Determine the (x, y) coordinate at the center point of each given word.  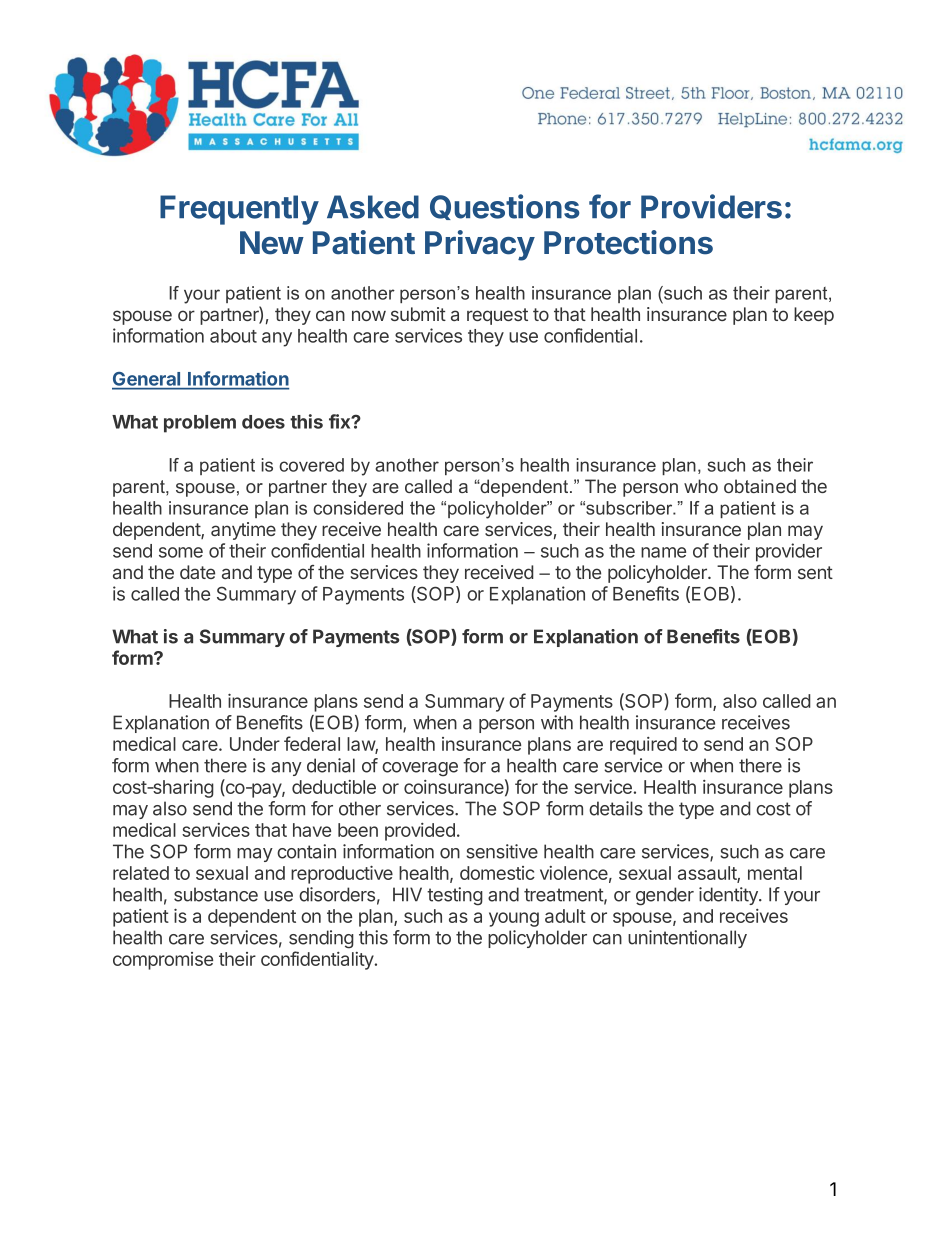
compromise (163, 961)
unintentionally (687, 939)
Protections (628, 242)
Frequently (239, 210)
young (514, 919)
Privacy (480, 245)
